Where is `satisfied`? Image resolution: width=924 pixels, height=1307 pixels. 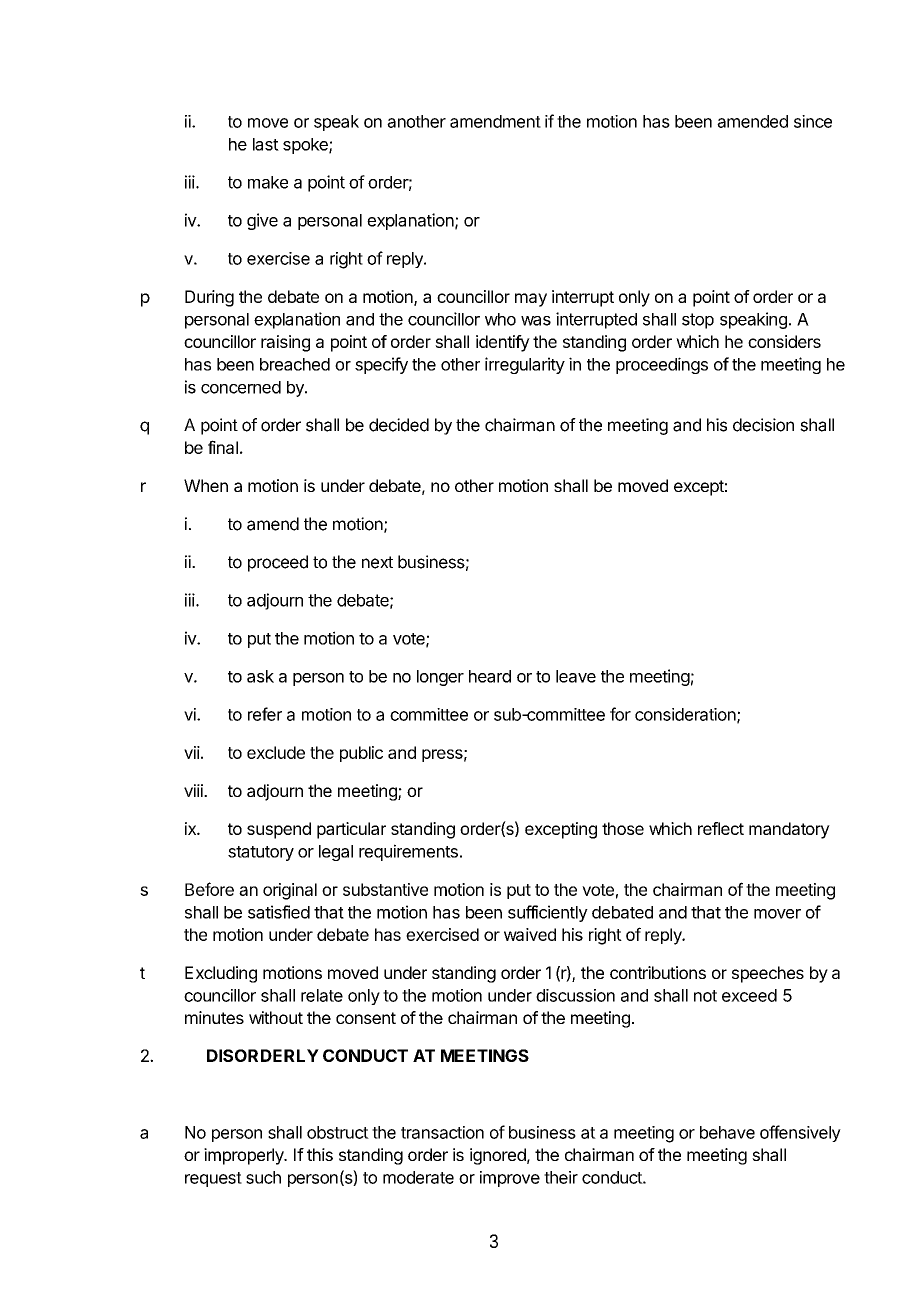 satisfied is located at coordinates (279, 912).
